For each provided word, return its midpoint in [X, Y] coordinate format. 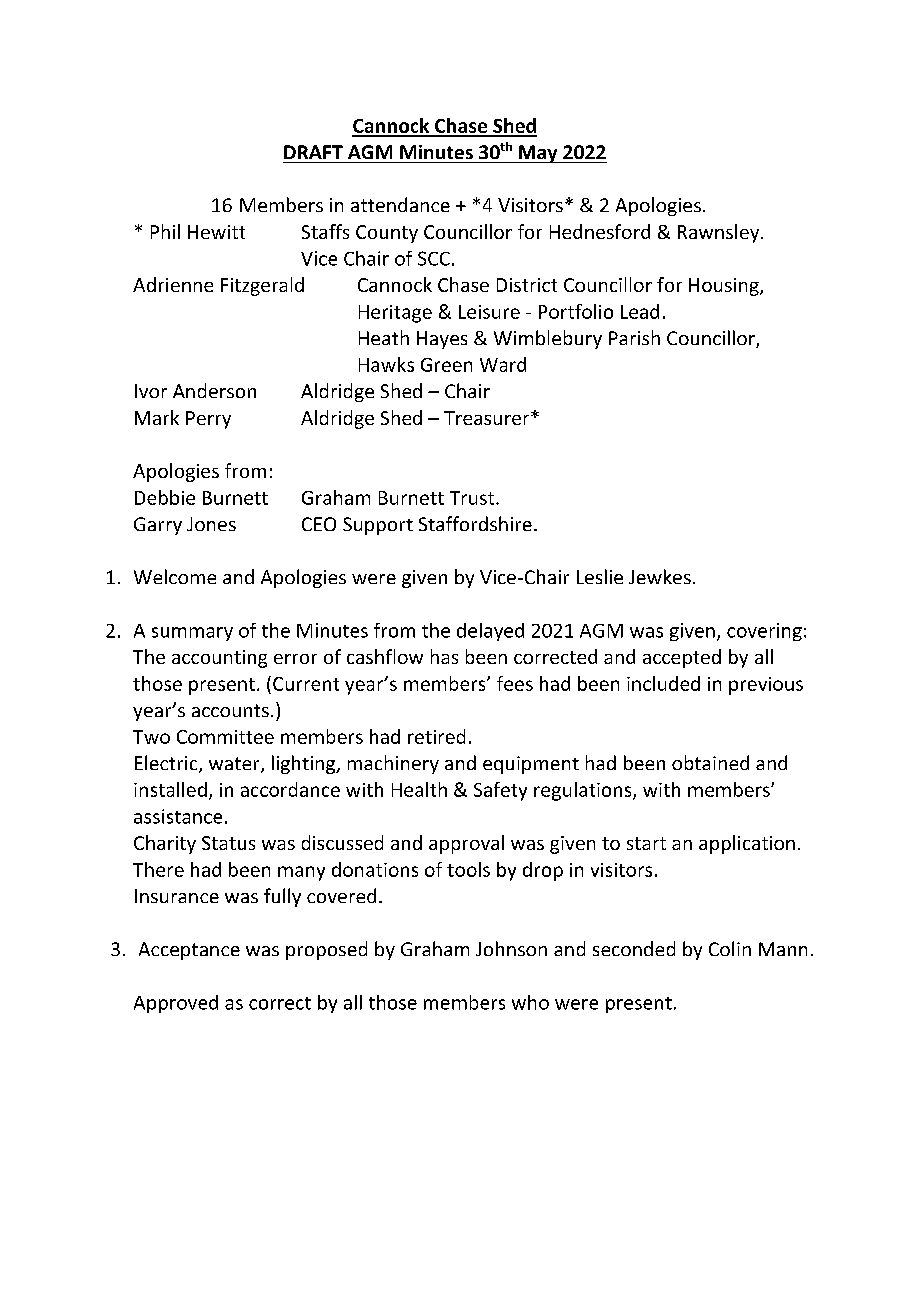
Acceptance [189, 951]
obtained [710, 762]
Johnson [511, 948]
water [235, 765]
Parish [634, 337]
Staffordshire [475, 523]
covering [764, 632]
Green [446, 365]
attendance [400, 204]
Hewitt [216, 232]
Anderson [214, 390]
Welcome [175, 576]
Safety [500, 791]
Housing [725, 287]
